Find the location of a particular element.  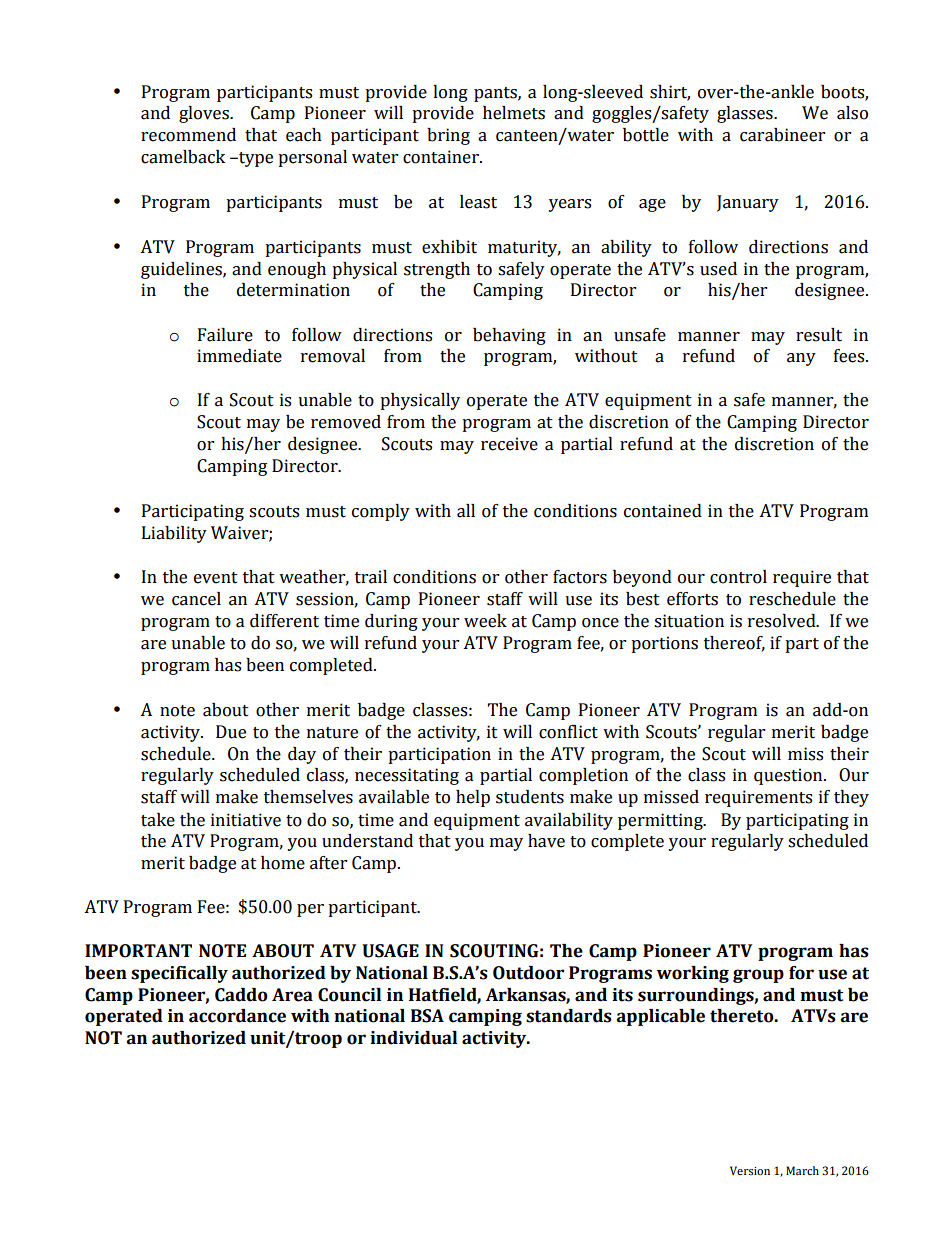

event is located at coordinates (216, 578).
